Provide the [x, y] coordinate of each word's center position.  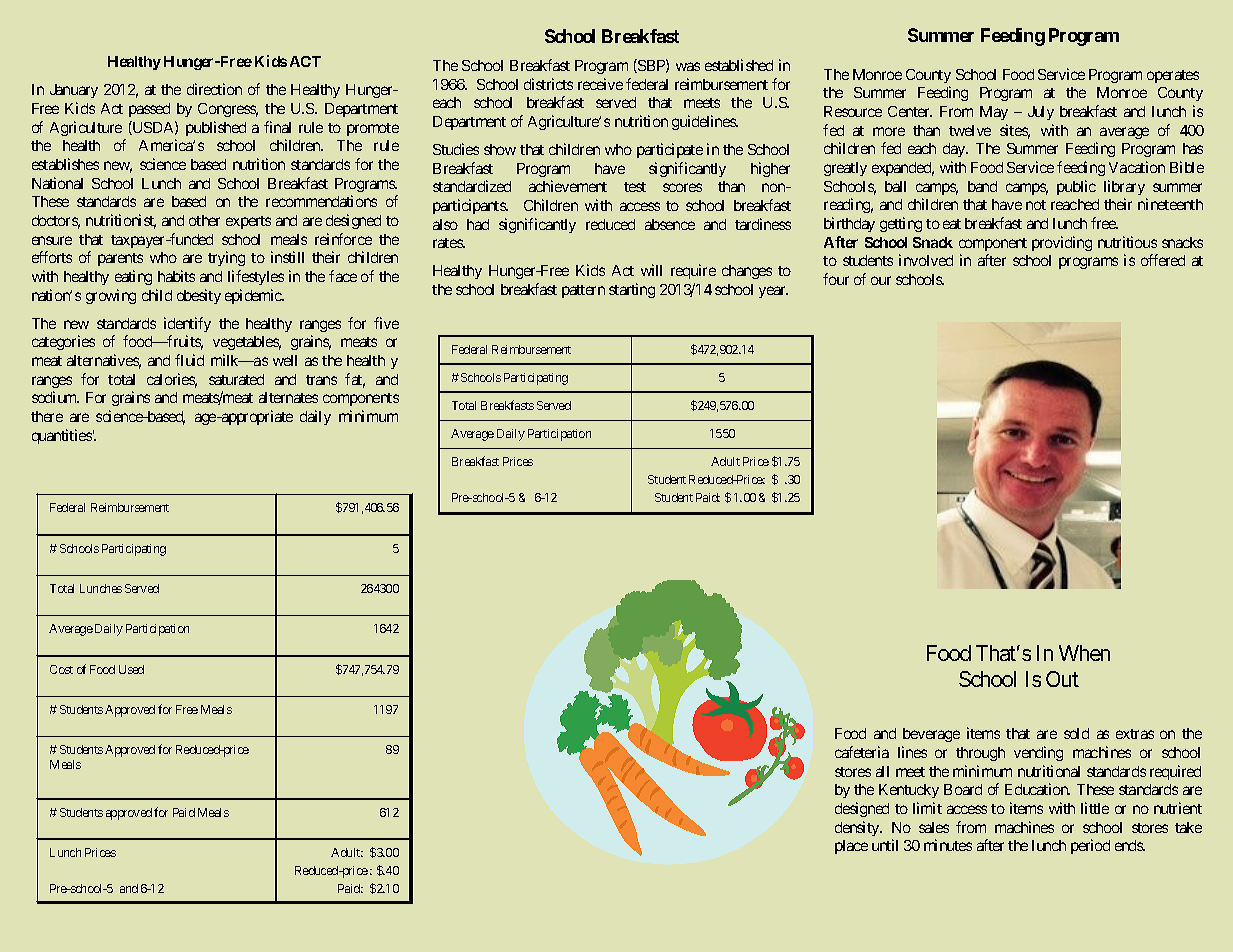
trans [321, 380]
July [1041, 113]
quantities [62, 436]
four [836, 279]
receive [600, 84]
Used [131, 669]
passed [149, 110]
